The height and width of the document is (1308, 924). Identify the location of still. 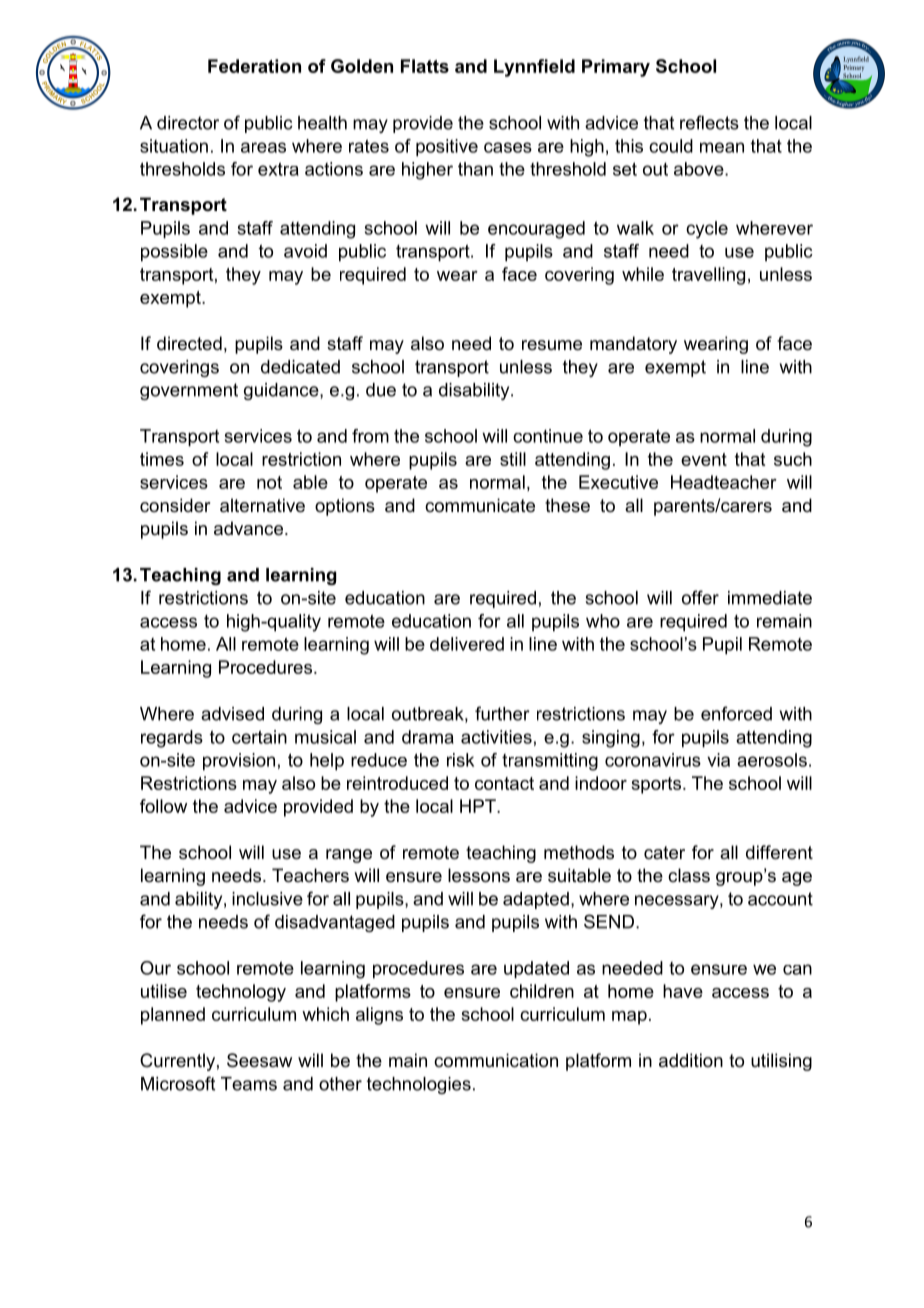
(513, 459).
